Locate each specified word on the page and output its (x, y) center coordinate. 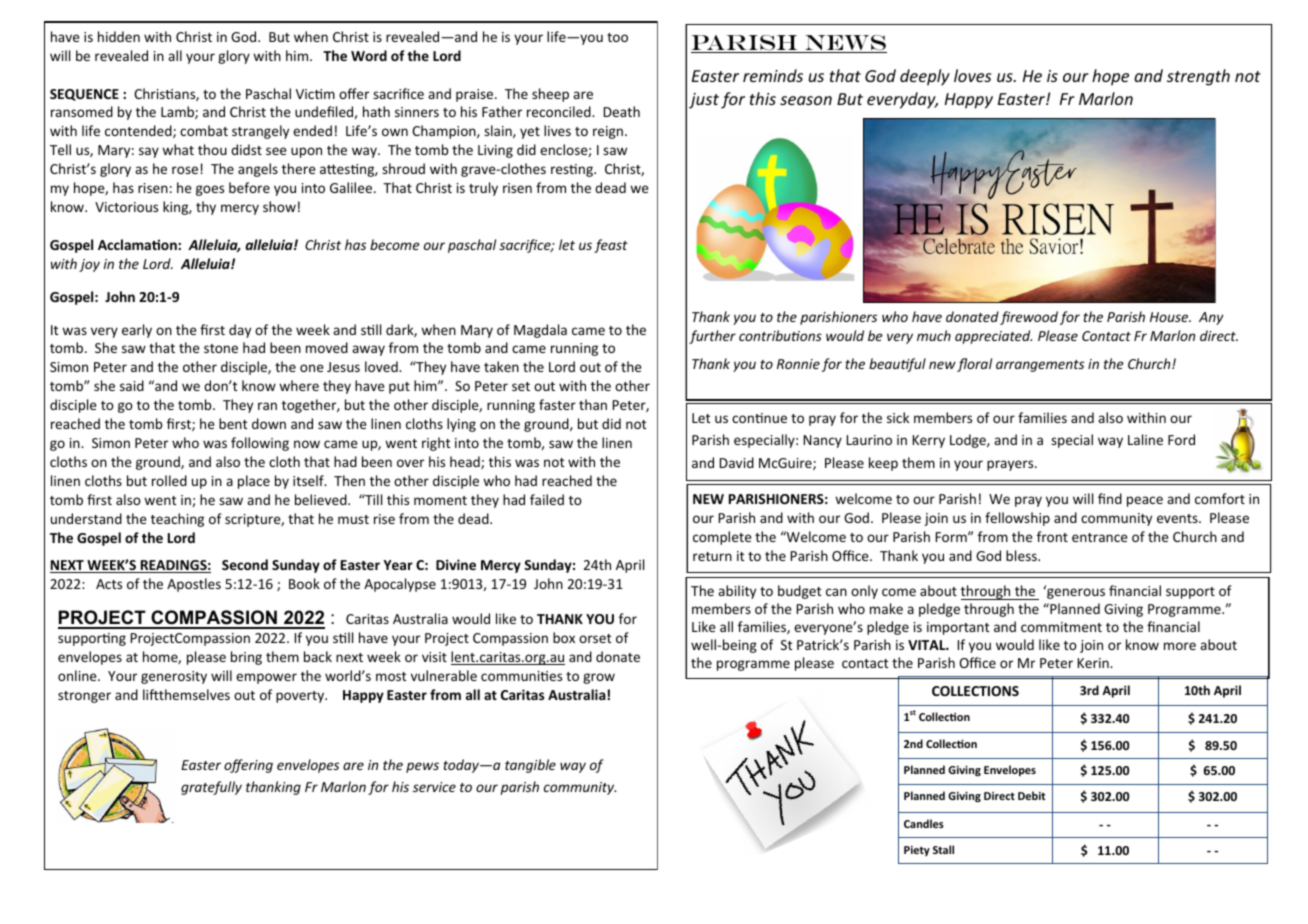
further (712, 337)
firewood (1029, 318)
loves (972, 75)
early (137, 331)
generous (1075, 593)
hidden (119, 36)
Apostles (194, 585)
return (712, 556)
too (617, 37)
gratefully (211, 788)
